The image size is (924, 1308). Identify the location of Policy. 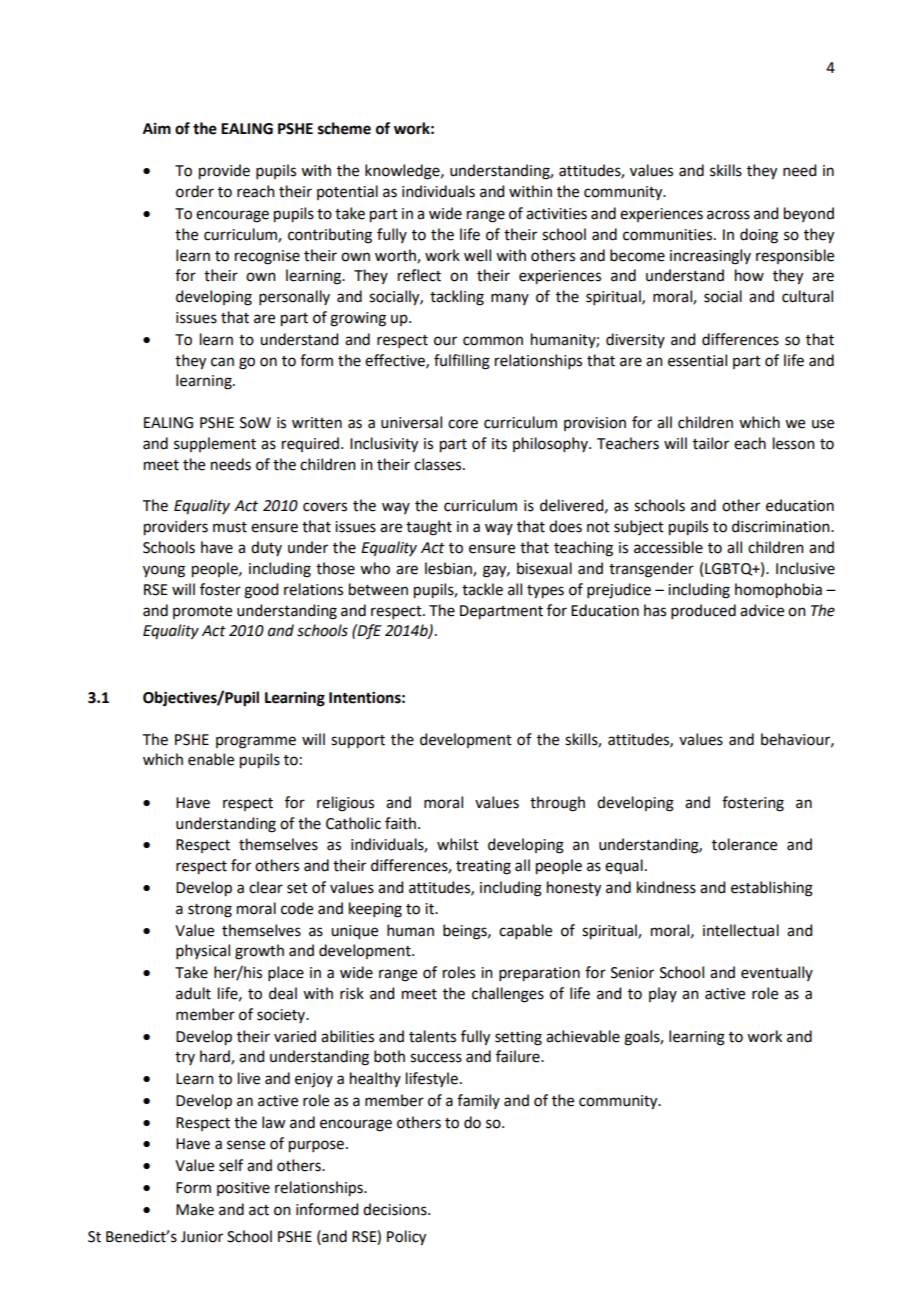
(406, 1238).
